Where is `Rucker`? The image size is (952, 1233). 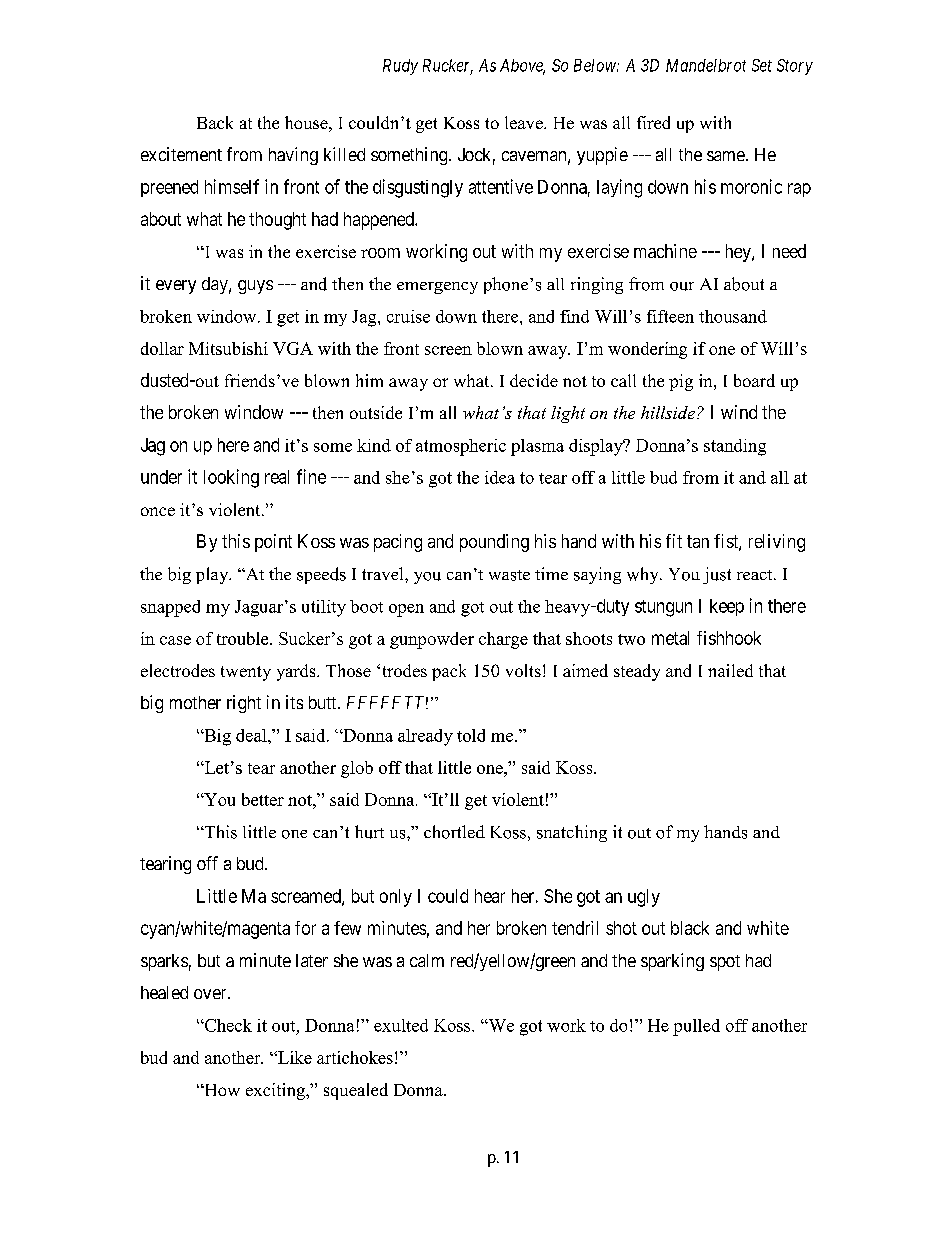 Rucker is located at coordinates (448, 66).
